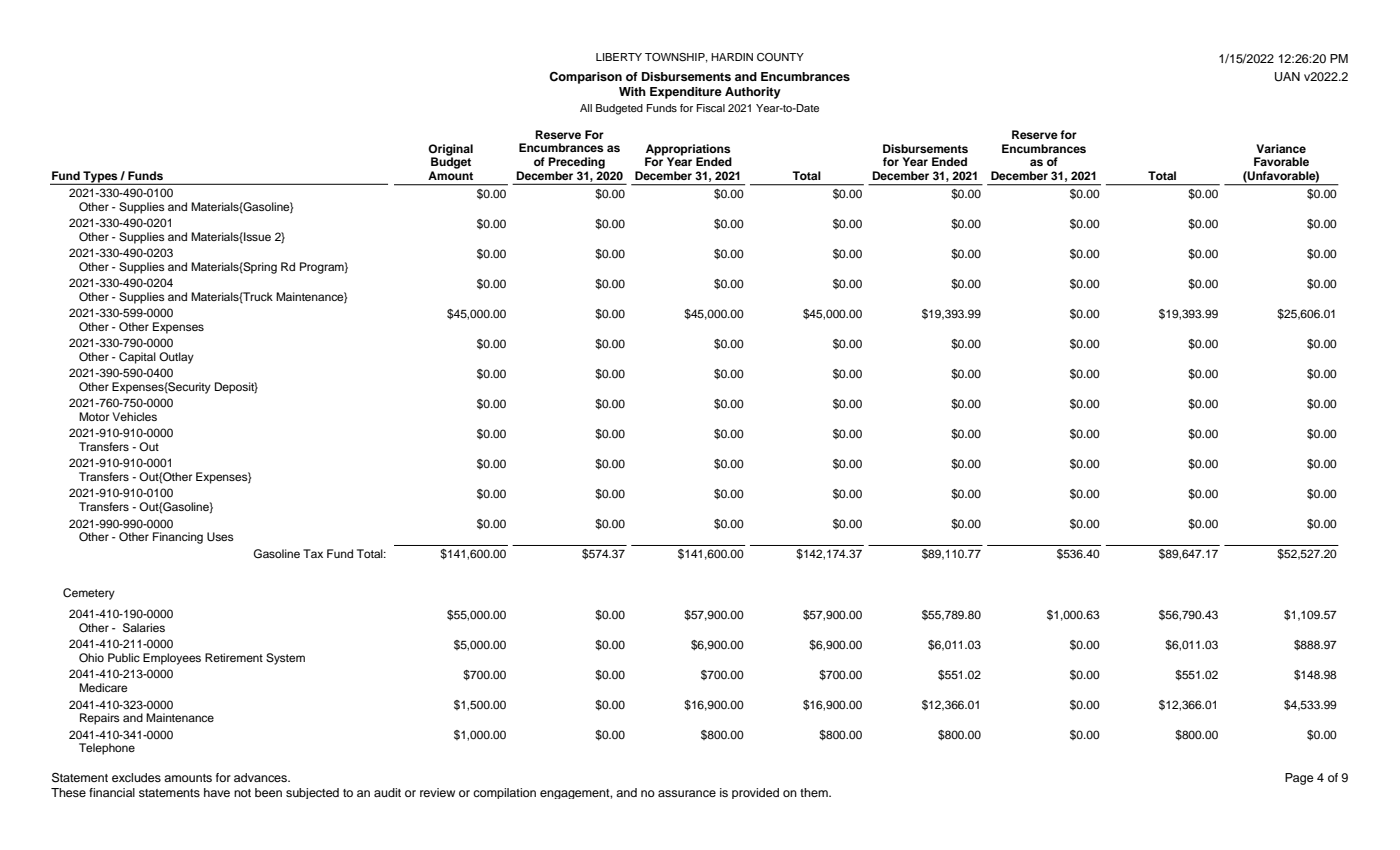 The image size is (1400, 850). Describe the element at coordinates (176, 358) in the screenshot. I see `Outlay` at that location.
